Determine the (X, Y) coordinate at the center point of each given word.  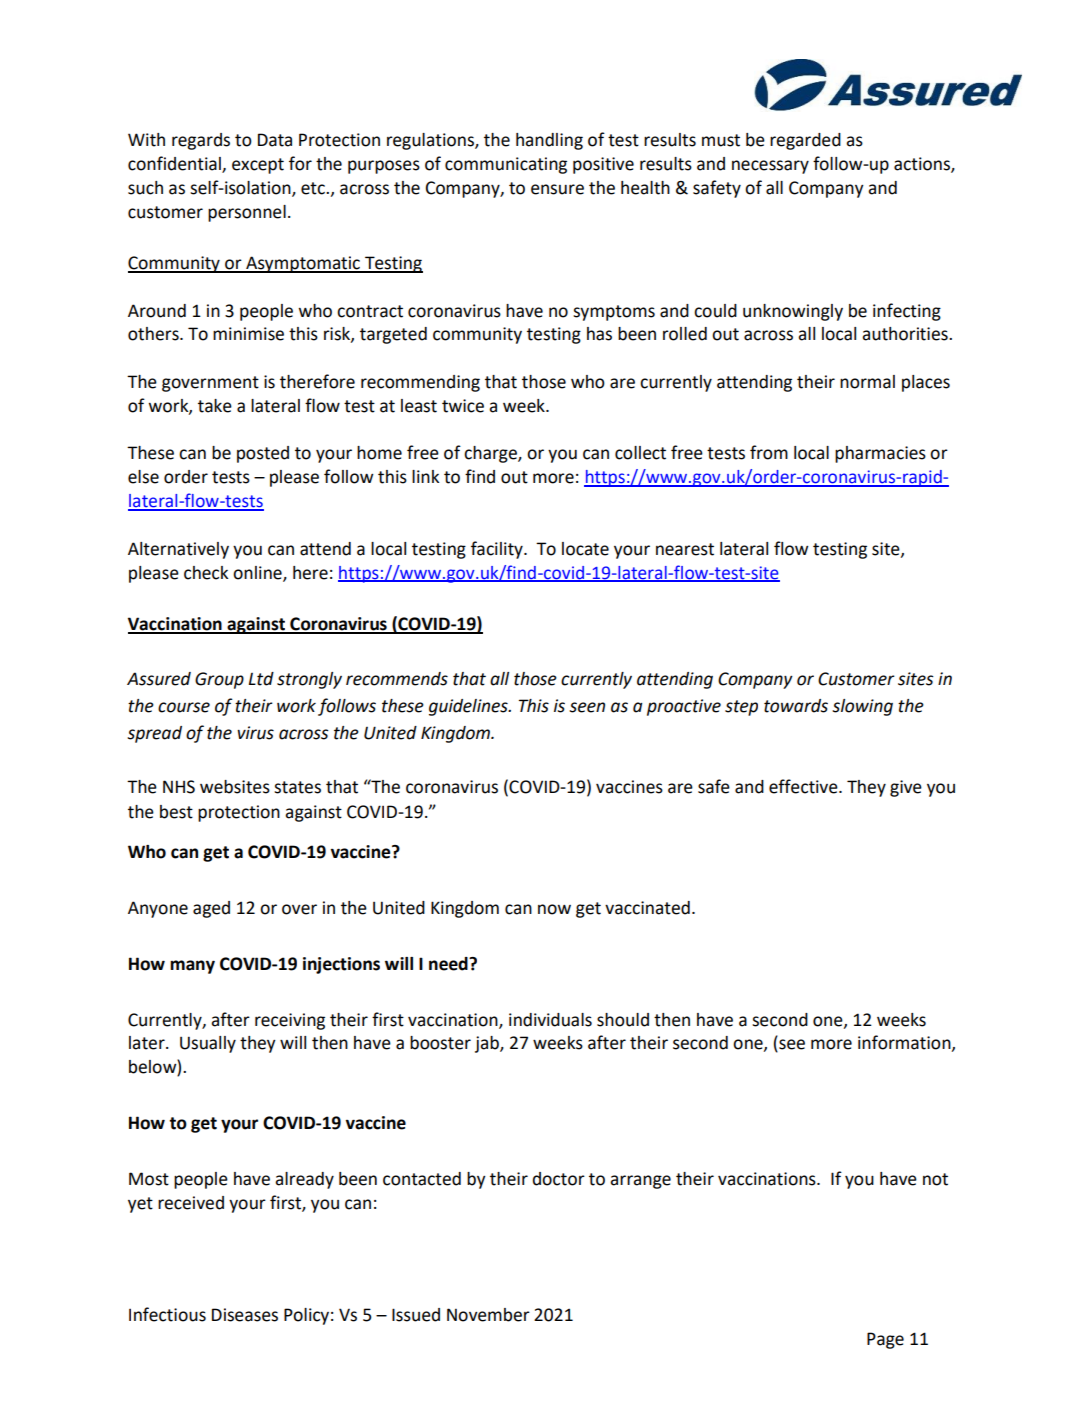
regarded (805, 141)
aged (211, 909)
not (935, 1179)
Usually (208, 1044)
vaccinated (647, 908)
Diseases (245, 1315)
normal (867, 382)
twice (463, 406)
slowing (862, 707)
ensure (557, 189)
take (215, 406)
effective (804, 786)
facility (498, 550)
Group (219, 680)
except (258, 166)
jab (488, 1044)
